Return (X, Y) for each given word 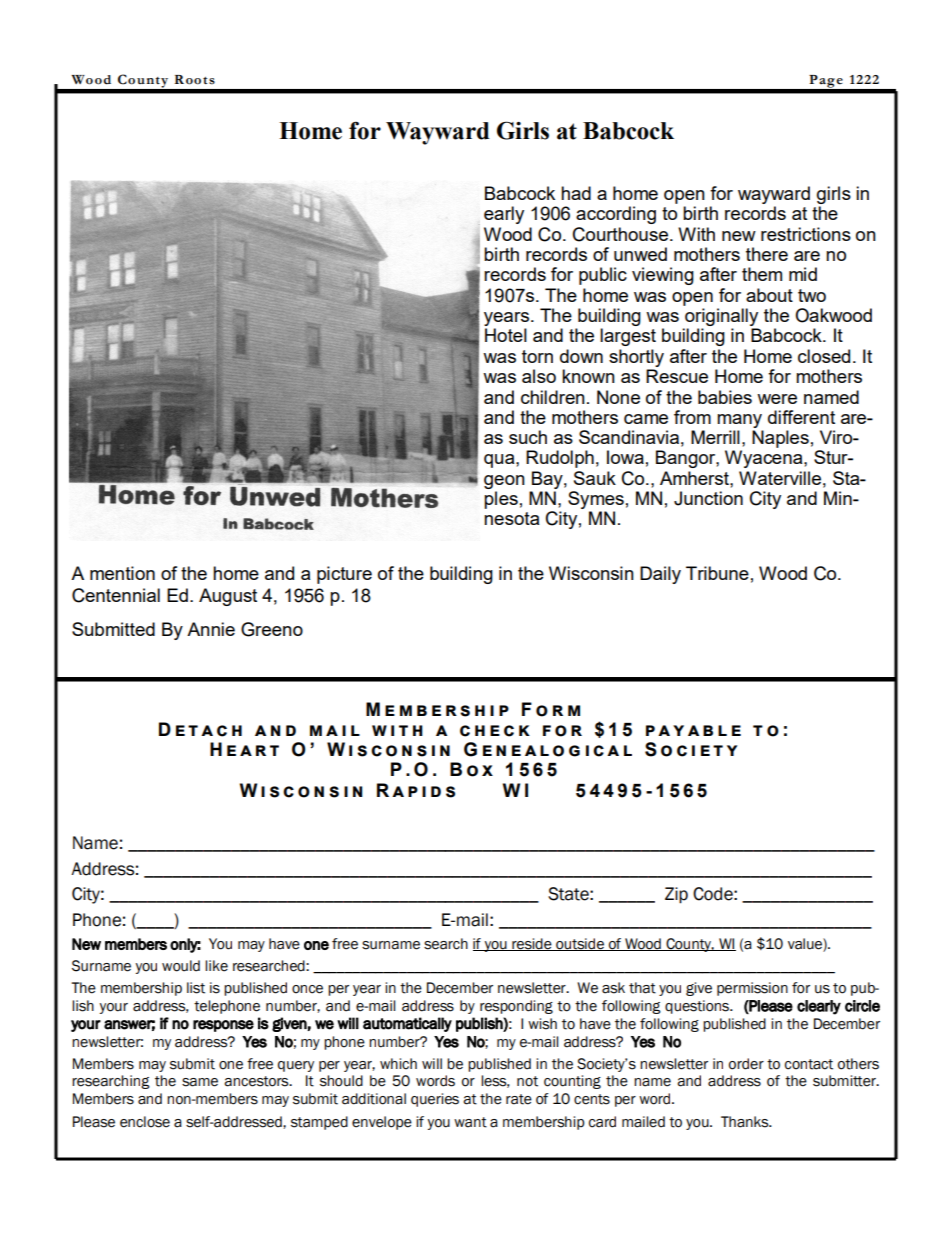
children (553, 397)
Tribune (717, 573)
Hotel (506, 335)
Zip (676, 895)
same (200, 1082)
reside (532, 944)
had (576, 193)
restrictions (806, 234)
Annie (211, 629)
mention (122, 573)
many (739, 421)
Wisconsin (591, 573)
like (216, 966)
